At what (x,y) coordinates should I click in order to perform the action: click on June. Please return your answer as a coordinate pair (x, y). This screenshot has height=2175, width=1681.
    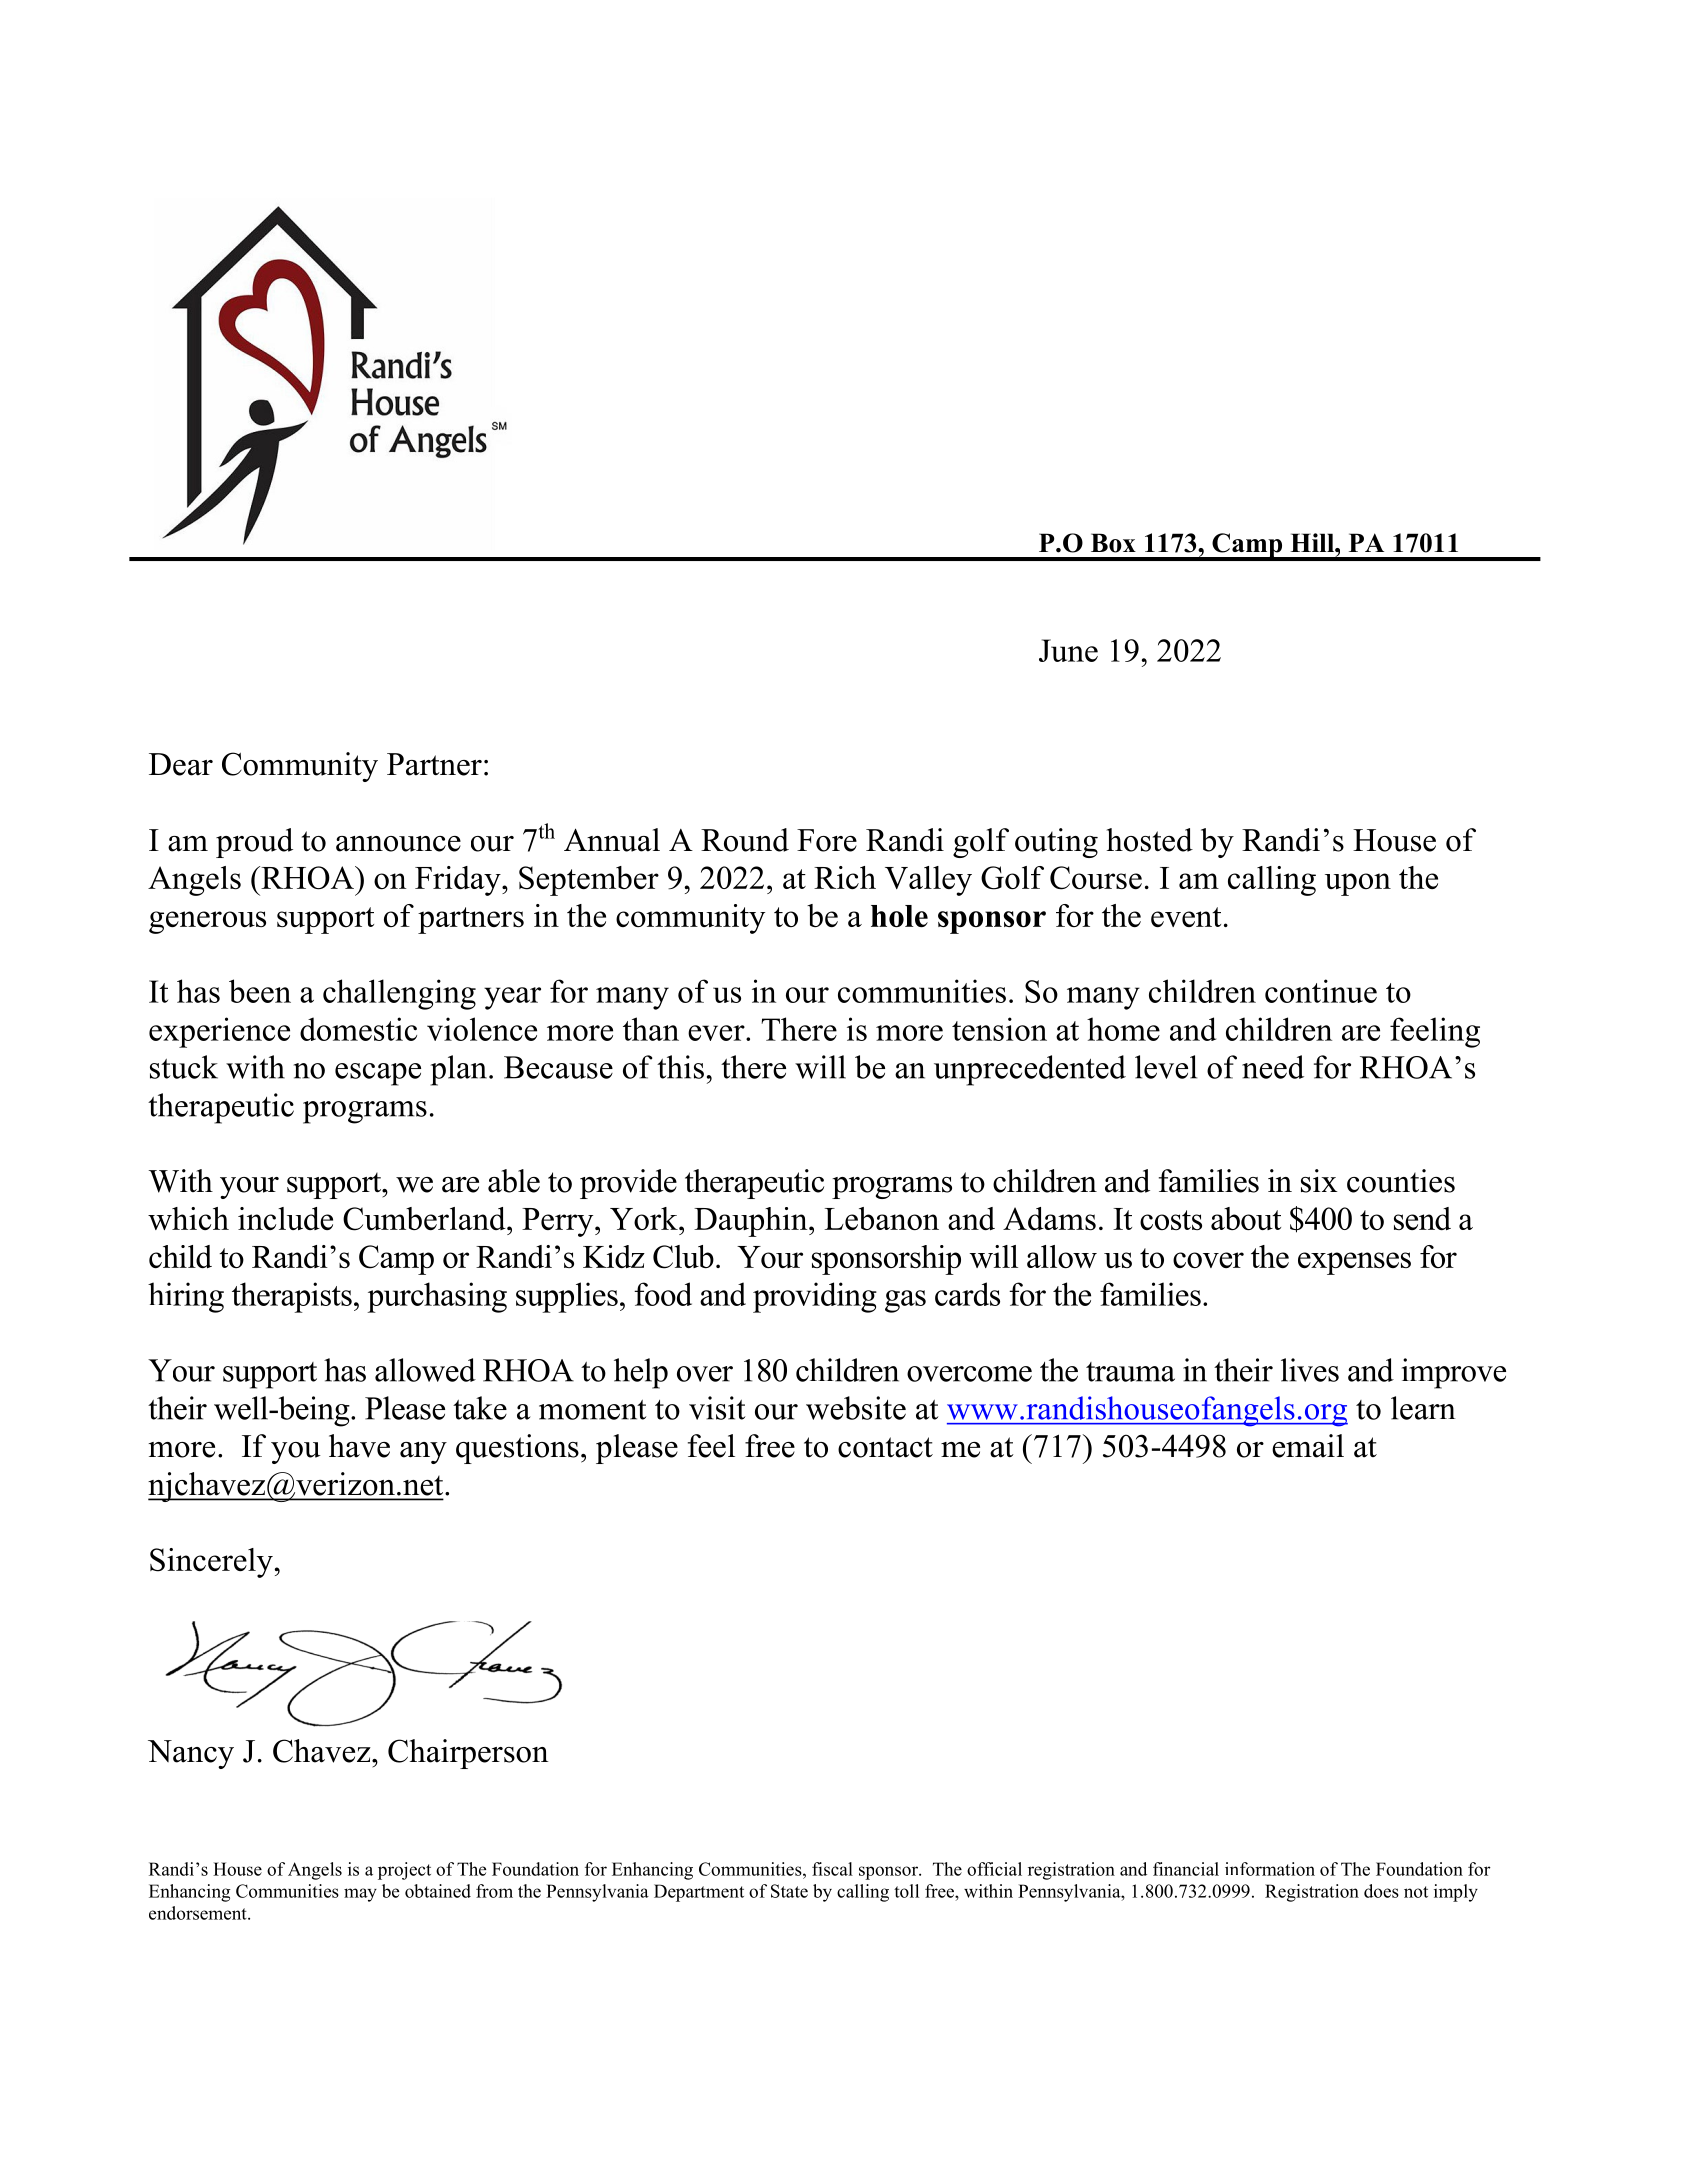
    Looking at the image, I should click on (1068, 650).
